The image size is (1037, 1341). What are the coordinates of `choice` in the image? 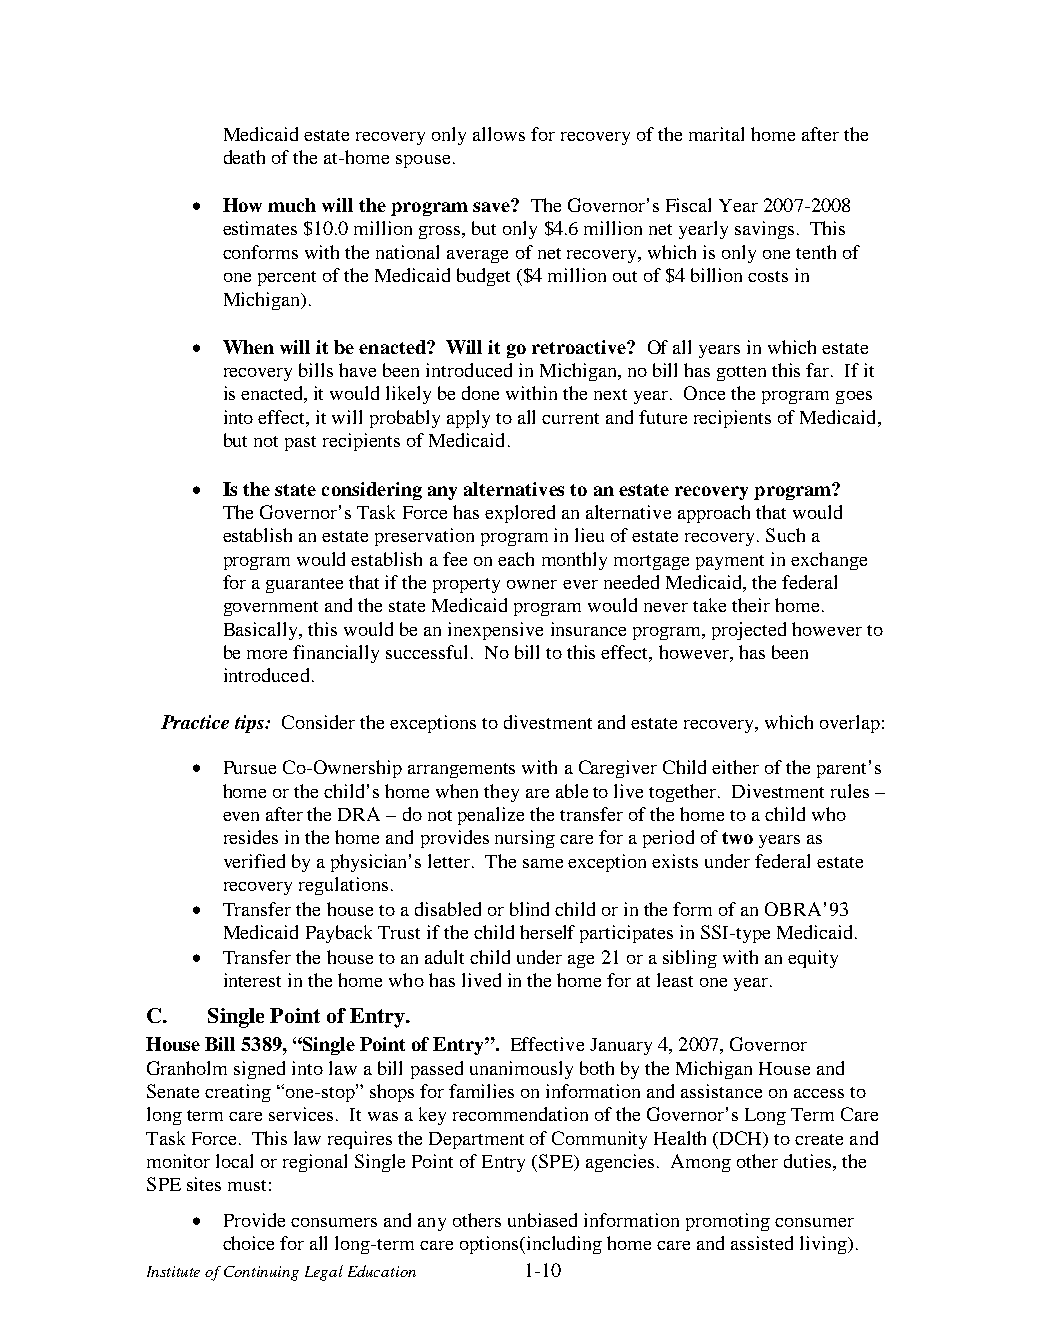 It's located at (248, 1243).
